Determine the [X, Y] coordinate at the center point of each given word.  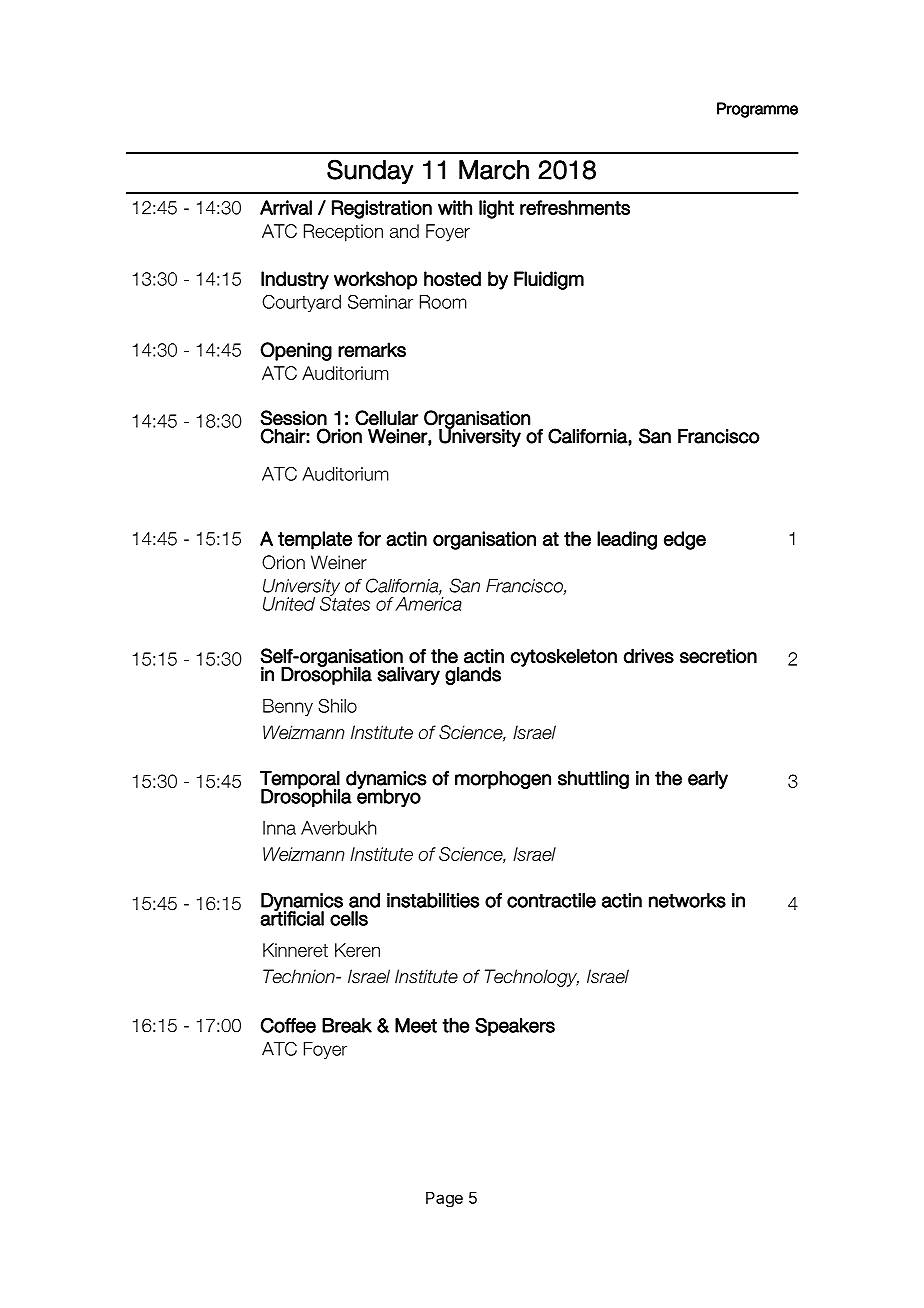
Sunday [370, 171]
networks [687, 900]
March [494, 170]
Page [444, 1199]
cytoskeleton [564, 657]
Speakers [515, 1027]
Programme [757, 110]
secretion [718, 656]
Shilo [337, 706]
